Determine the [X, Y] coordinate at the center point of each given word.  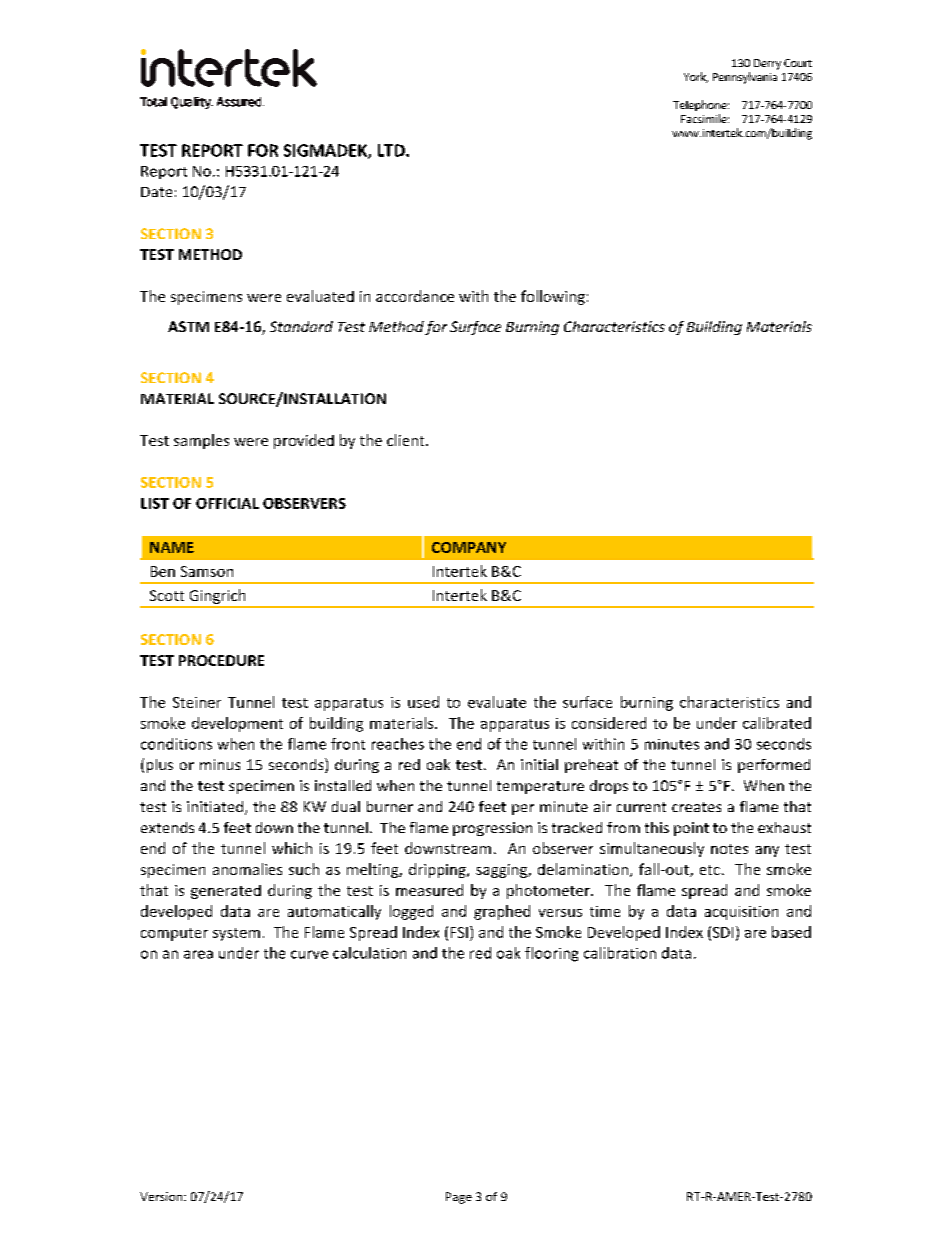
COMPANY [469, 547]
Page [459, 1198]
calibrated [777, 723]
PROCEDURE [221, 660]
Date [156, 192]
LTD [392, 150]
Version [162, 1196]
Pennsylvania [745, 78]
